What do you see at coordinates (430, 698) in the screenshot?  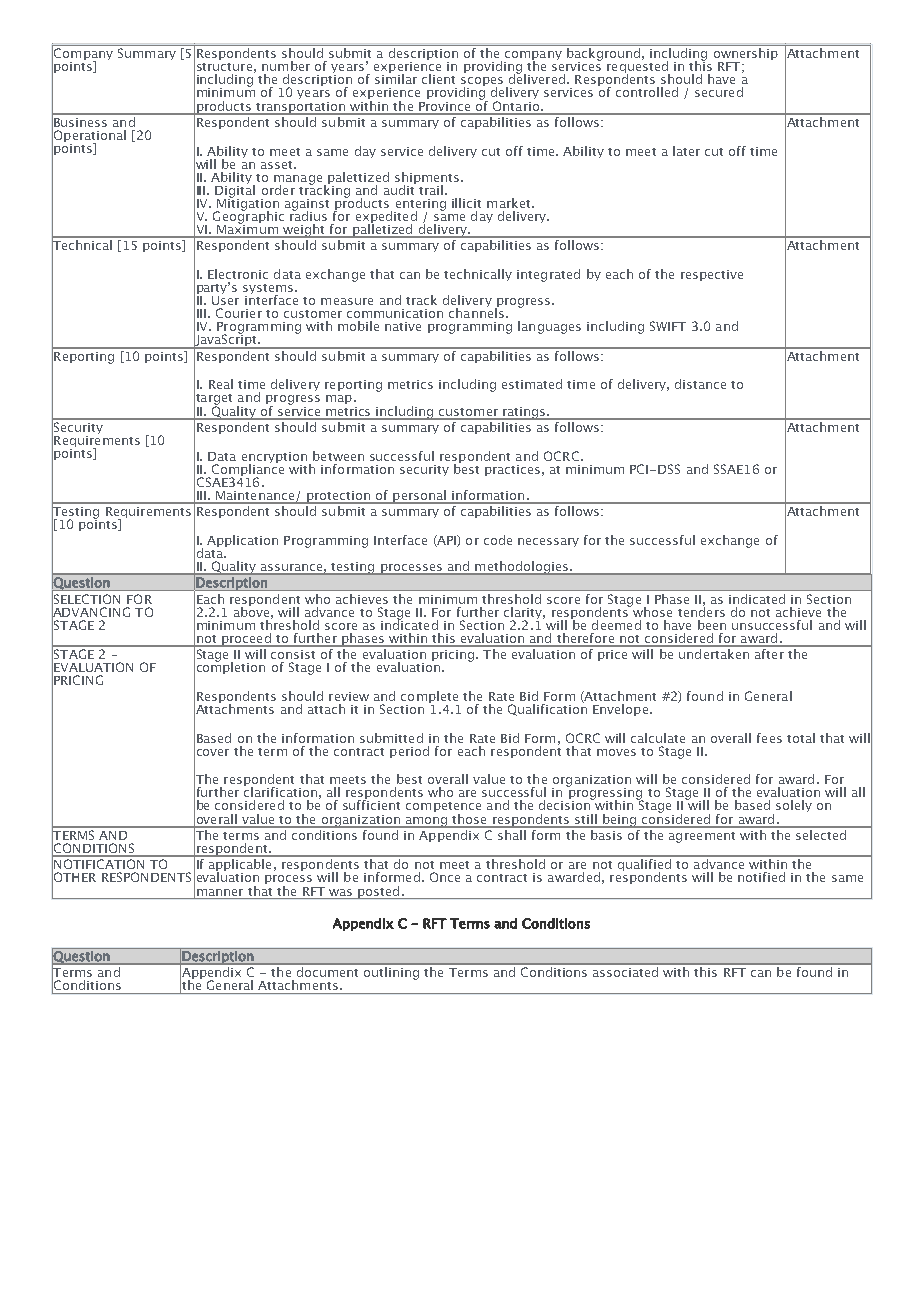 I see `complete` at bounding box center [430, 698].
